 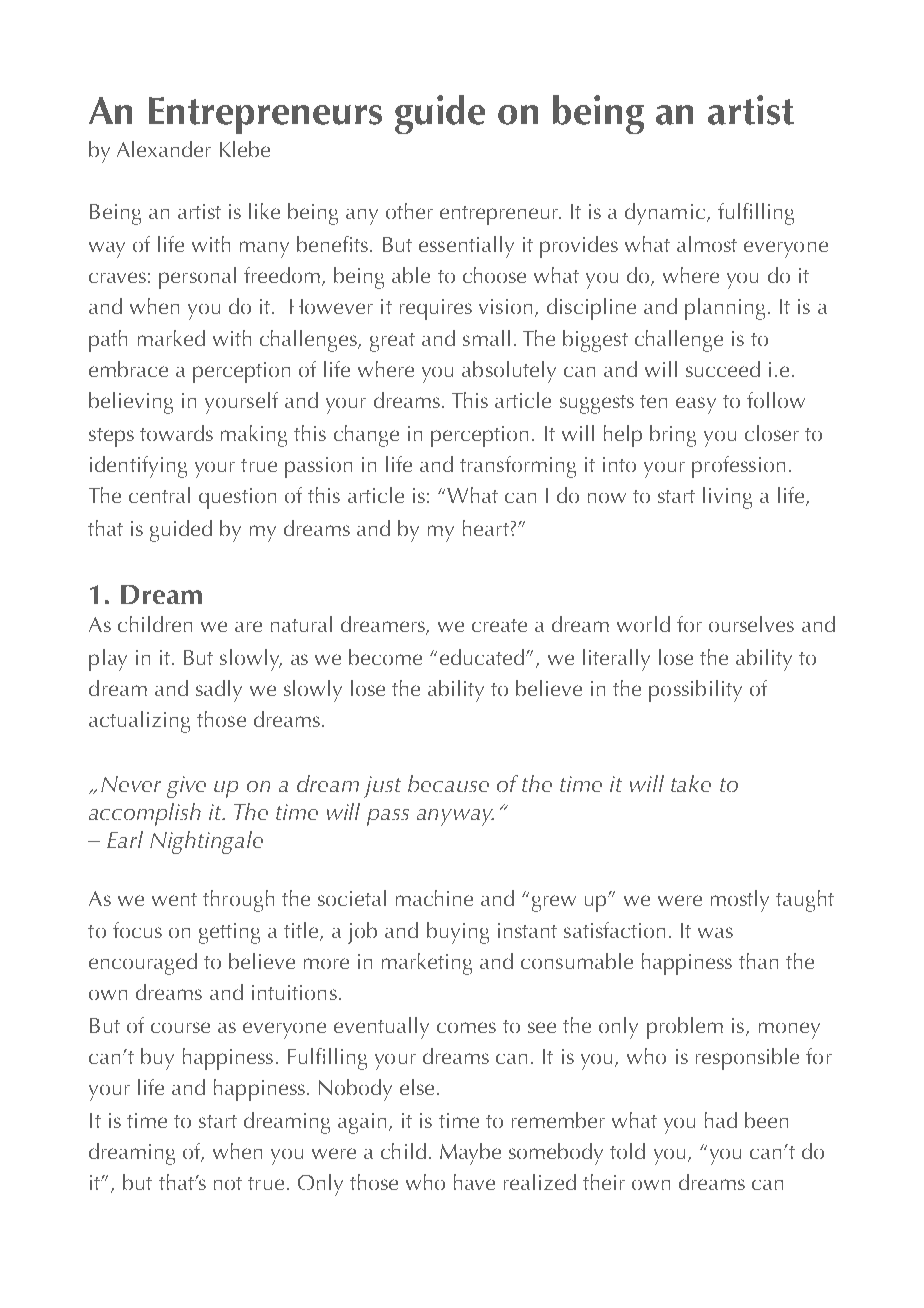 What do you see at coordinates (470, 1154) in the screenshot?
I see `Maybe` at bounding box center [470, 1154].
